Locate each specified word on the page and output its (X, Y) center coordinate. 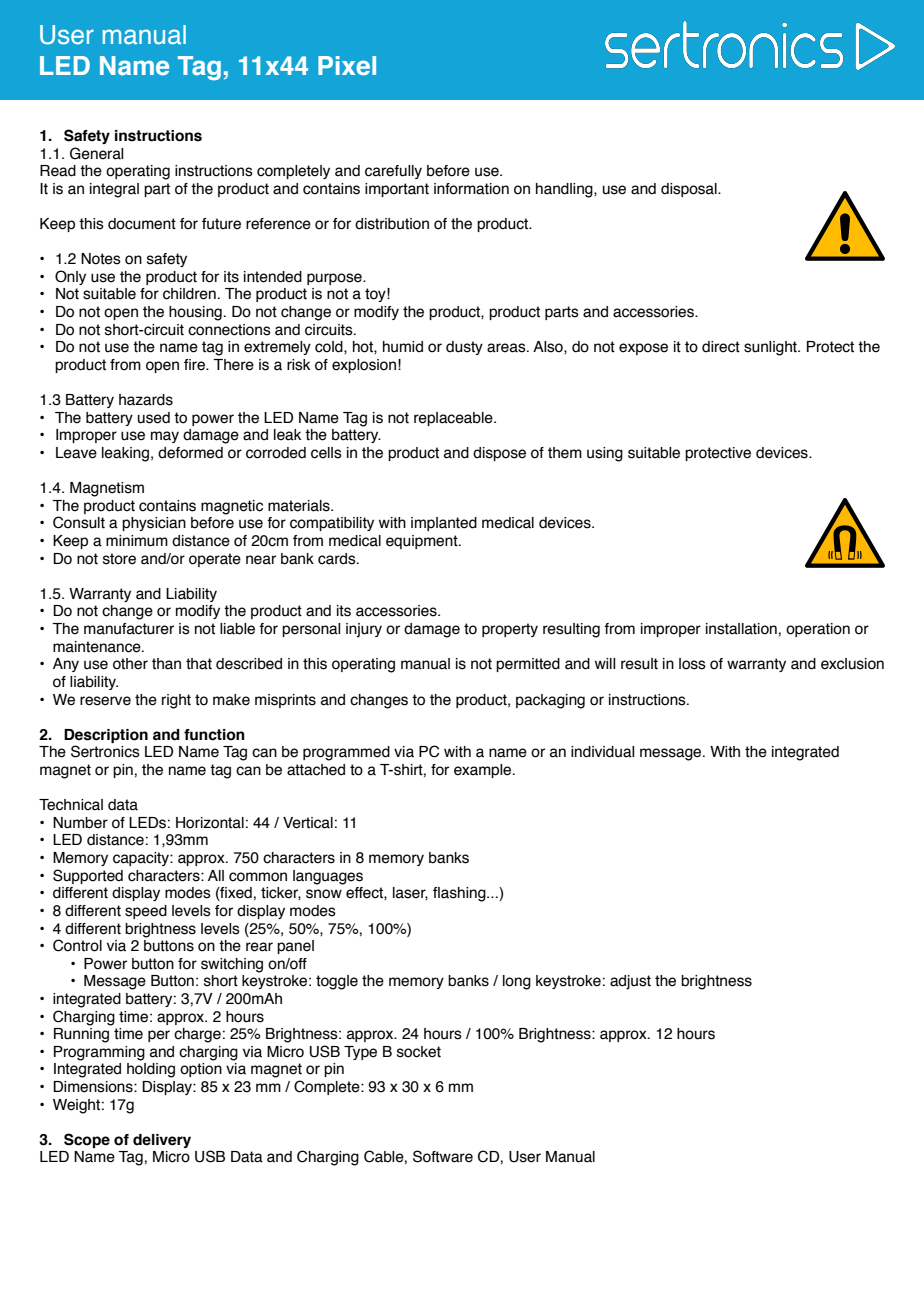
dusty (464, 348)
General (96, 153)
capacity (142, 859)
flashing (460, 894)
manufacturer (129, 629)
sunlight (771, 348)
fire (195, 365)
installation (741, 629)
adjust (630, 982)
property (510, 630)
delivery (162, 1141)
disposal (690, 190)
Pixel (347, 66)
